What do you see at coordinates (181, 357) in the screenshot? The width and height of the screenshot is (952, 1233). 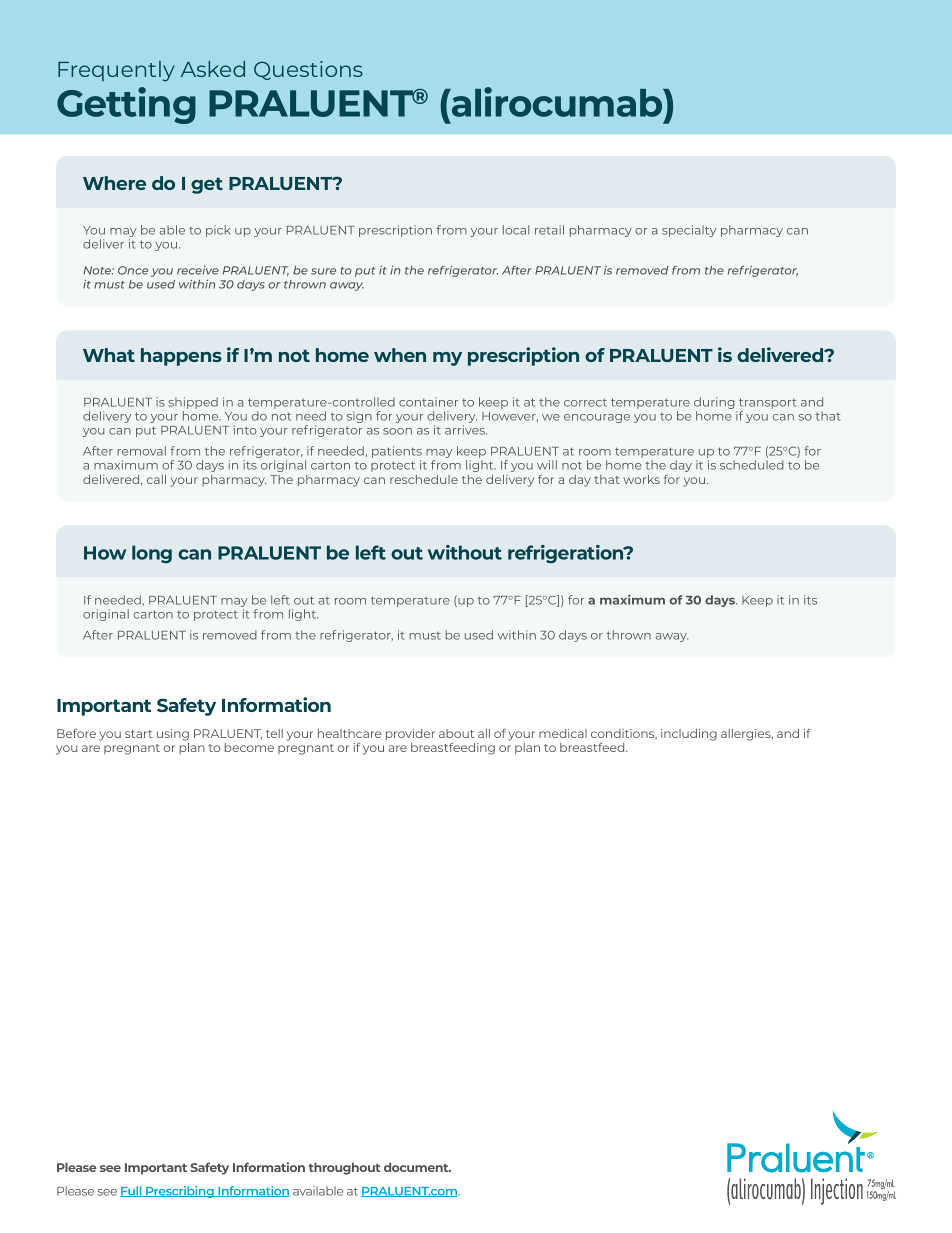 I see `happens` at bounding box center [181, 357].
